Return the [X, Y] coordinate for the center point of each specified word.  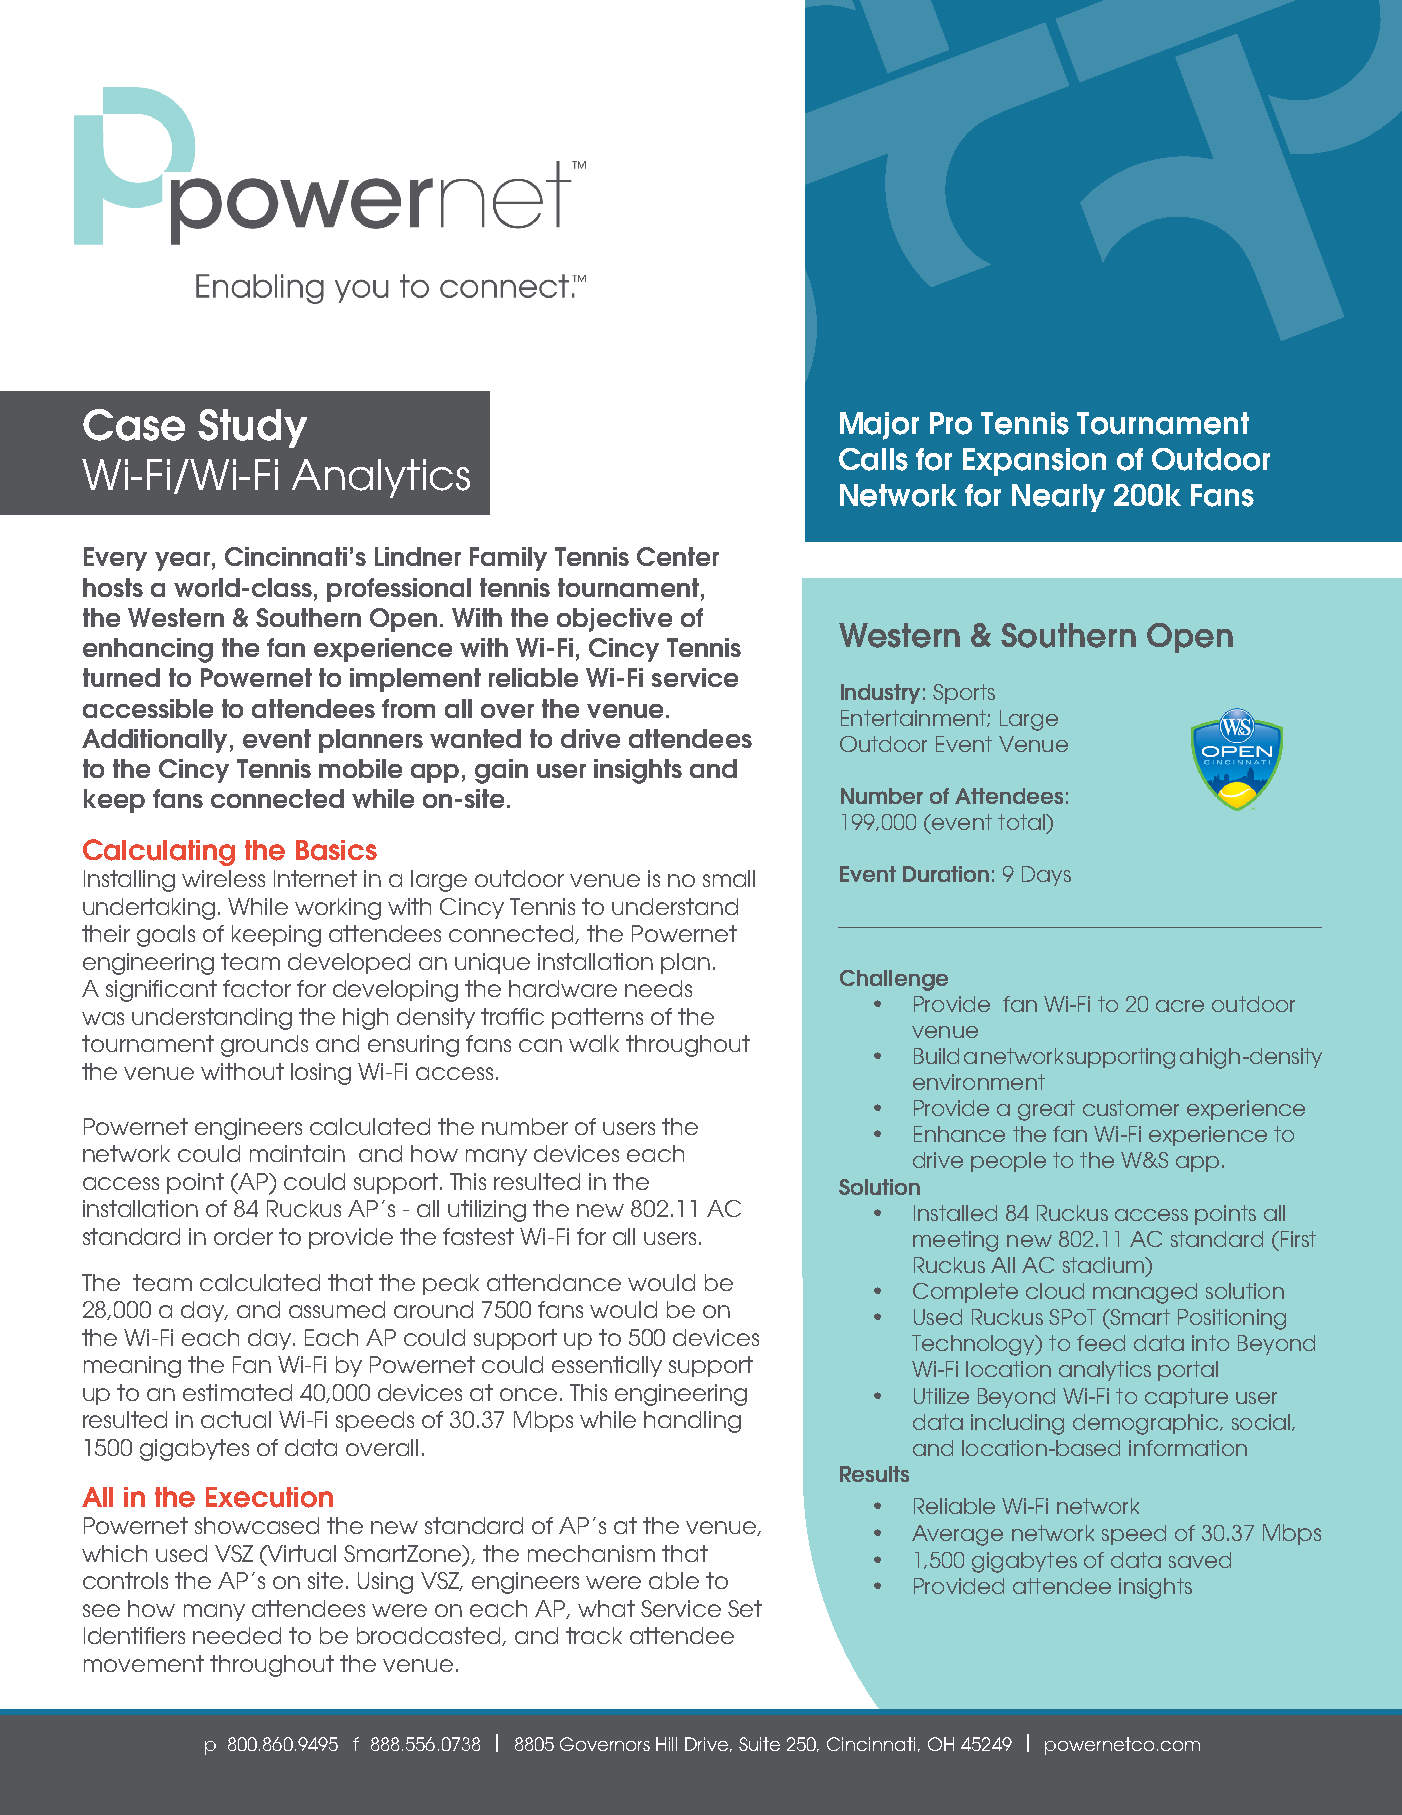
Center [678, 556]
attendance [554, 1282]
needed [237, 1635]
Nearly [1058, 498]
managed [1145, 1293]
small [729, 878]
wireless [223, 878]
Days [1046, 876]
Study [252, 428]
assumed [337, 1309]
